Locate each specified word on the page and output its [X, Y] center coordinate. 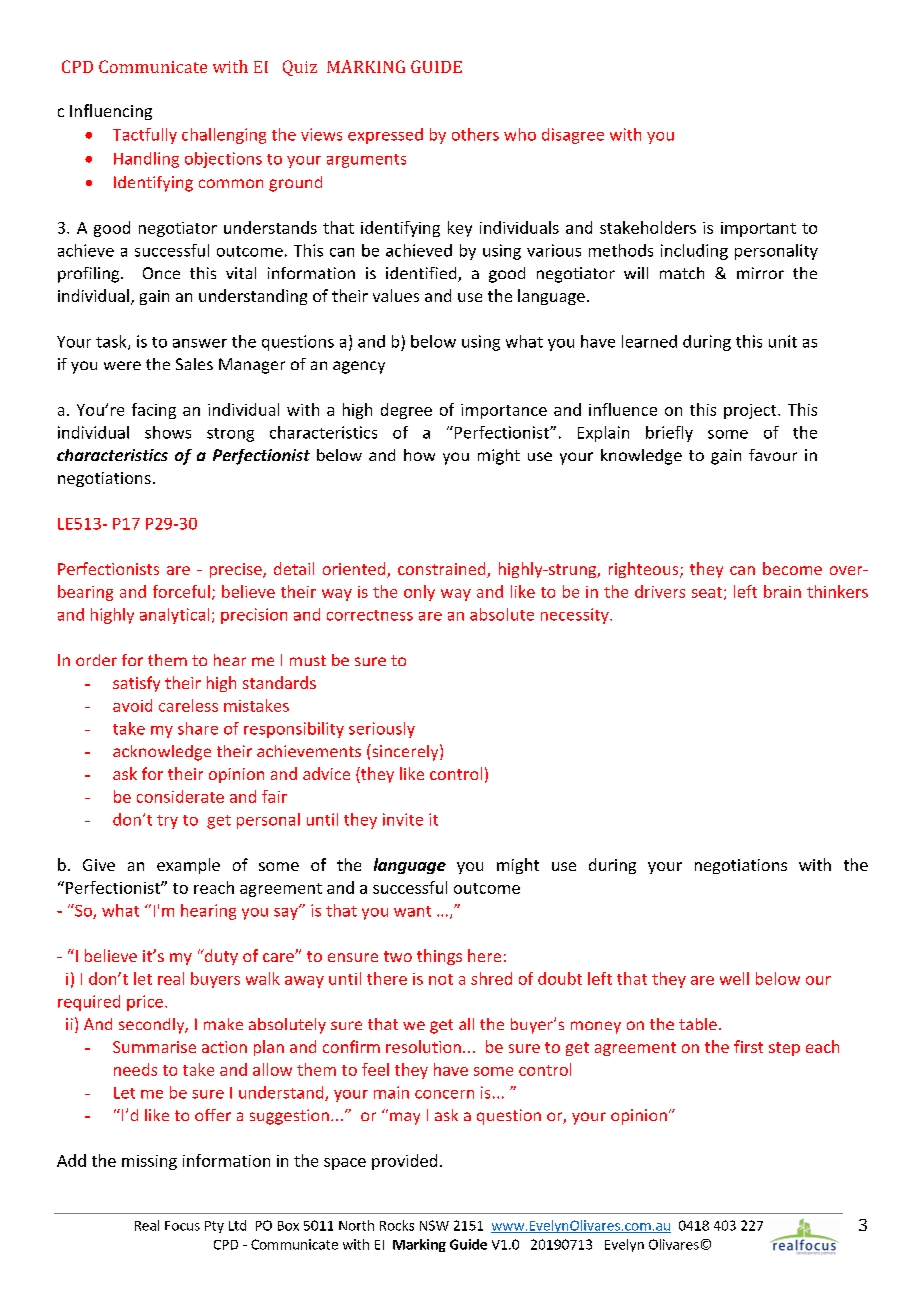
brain [782, 591]
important [758, 229]
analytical [174, 616]
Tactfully [145, 136]
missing [149, 1162]
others [475, 134]
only [419, 593]
